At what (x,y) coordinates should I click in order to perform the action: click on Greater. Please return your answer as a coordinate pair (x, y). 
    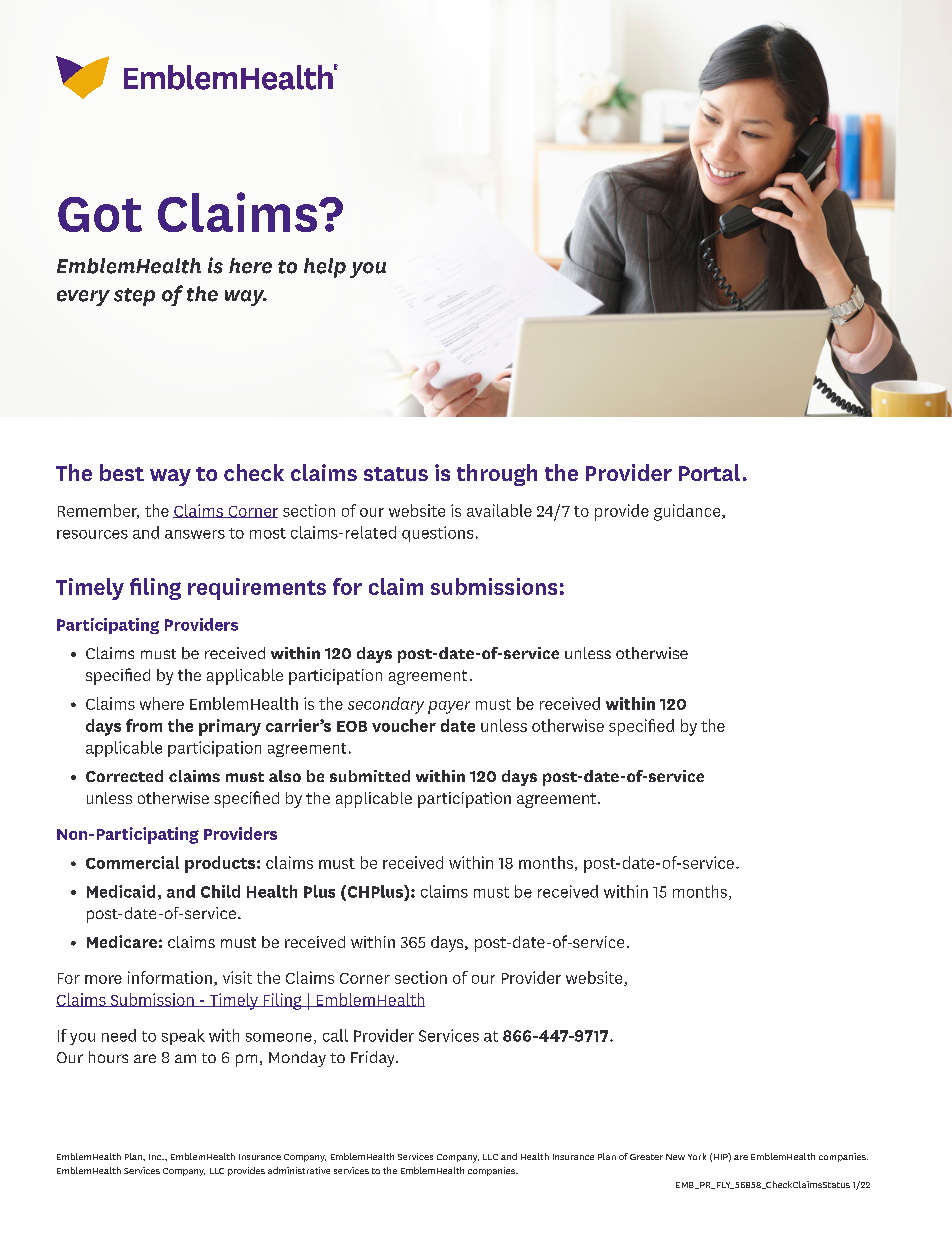
    Looking at the image, I should click on (646, 1157).
